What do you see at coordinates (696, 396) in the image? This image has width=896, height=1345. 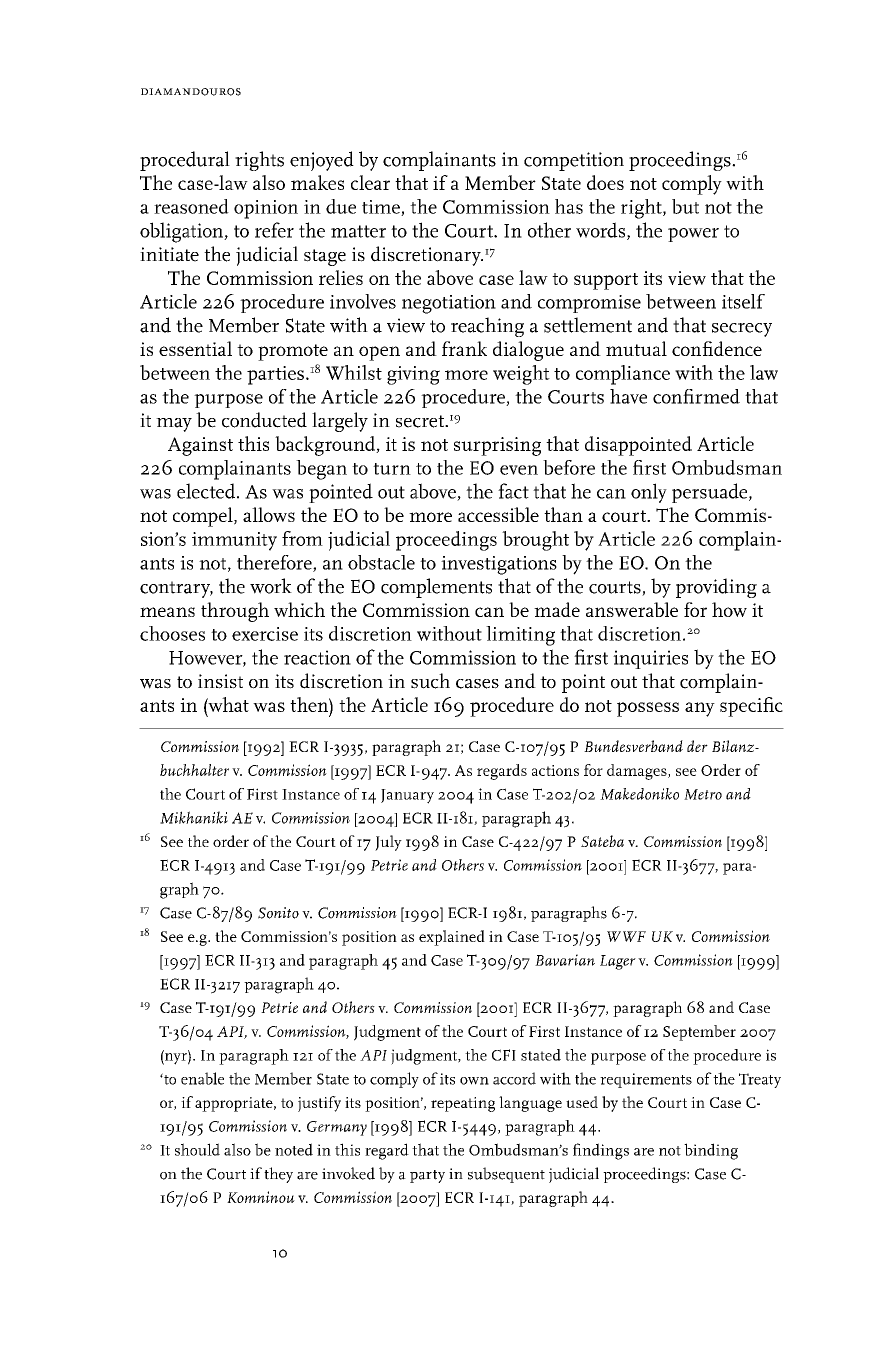 I see `confirmed` at bounding box center [696, 396].
